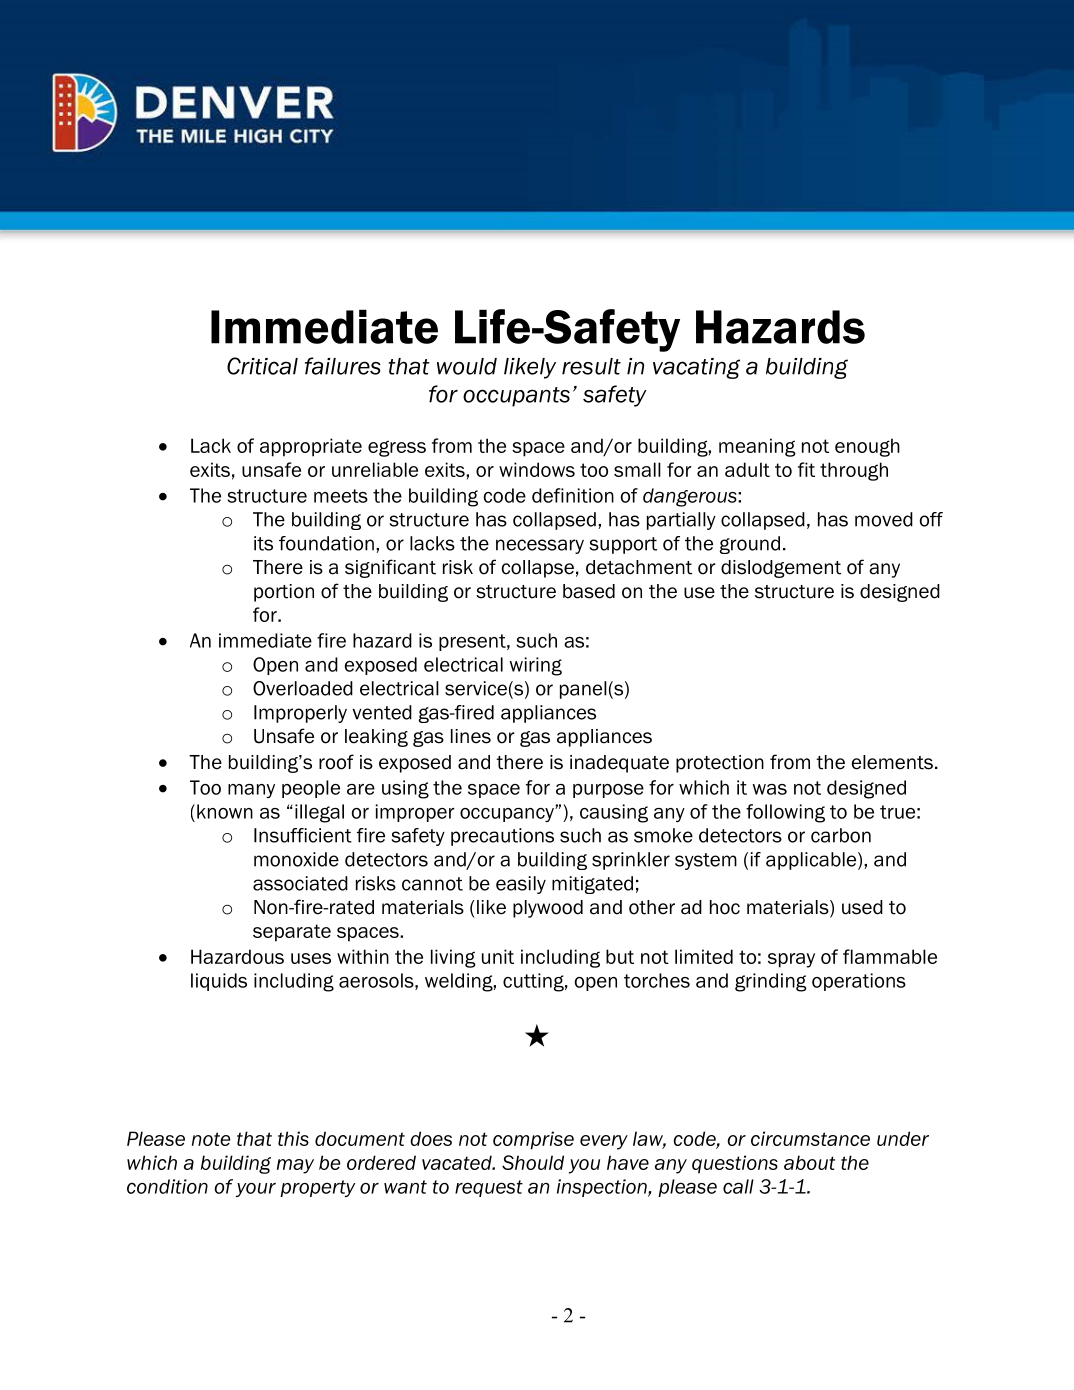 This screenshot has width=1074, height=1390. What do you see at coordinates (516, 397) in the screenshot?
I see `occupants` at bounding box center [516, 397].
